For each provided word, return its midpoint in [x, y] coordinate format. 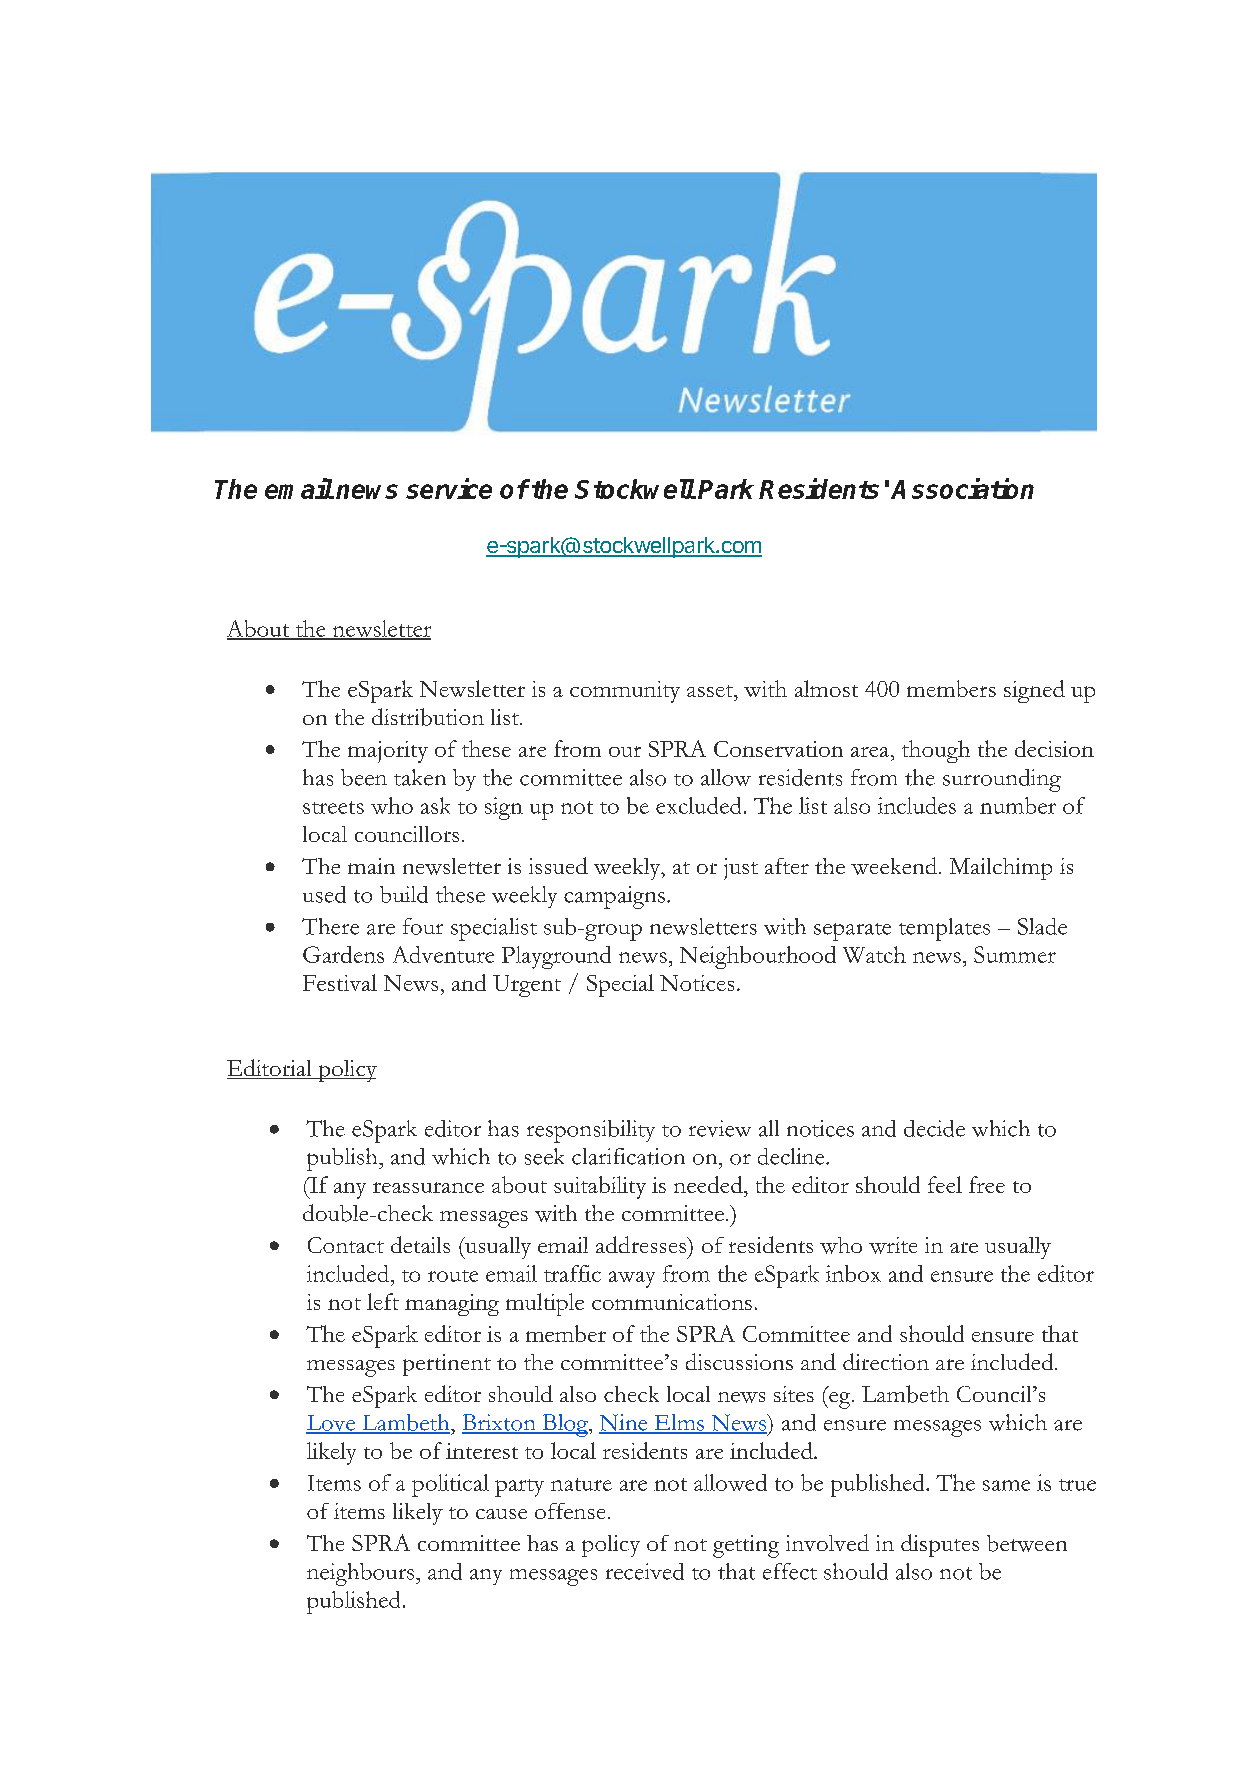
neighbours [362, 1574]
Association [962, 488]
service [449, 488]
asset [711, 691]
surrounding [1002, 780]
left [383, 1301]
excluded [698, 805]
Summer [1015, 954]
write [893, 1245]
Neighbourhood [758, 957]
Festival [340, 982]
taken [420, 777]
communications [672, 1302]
